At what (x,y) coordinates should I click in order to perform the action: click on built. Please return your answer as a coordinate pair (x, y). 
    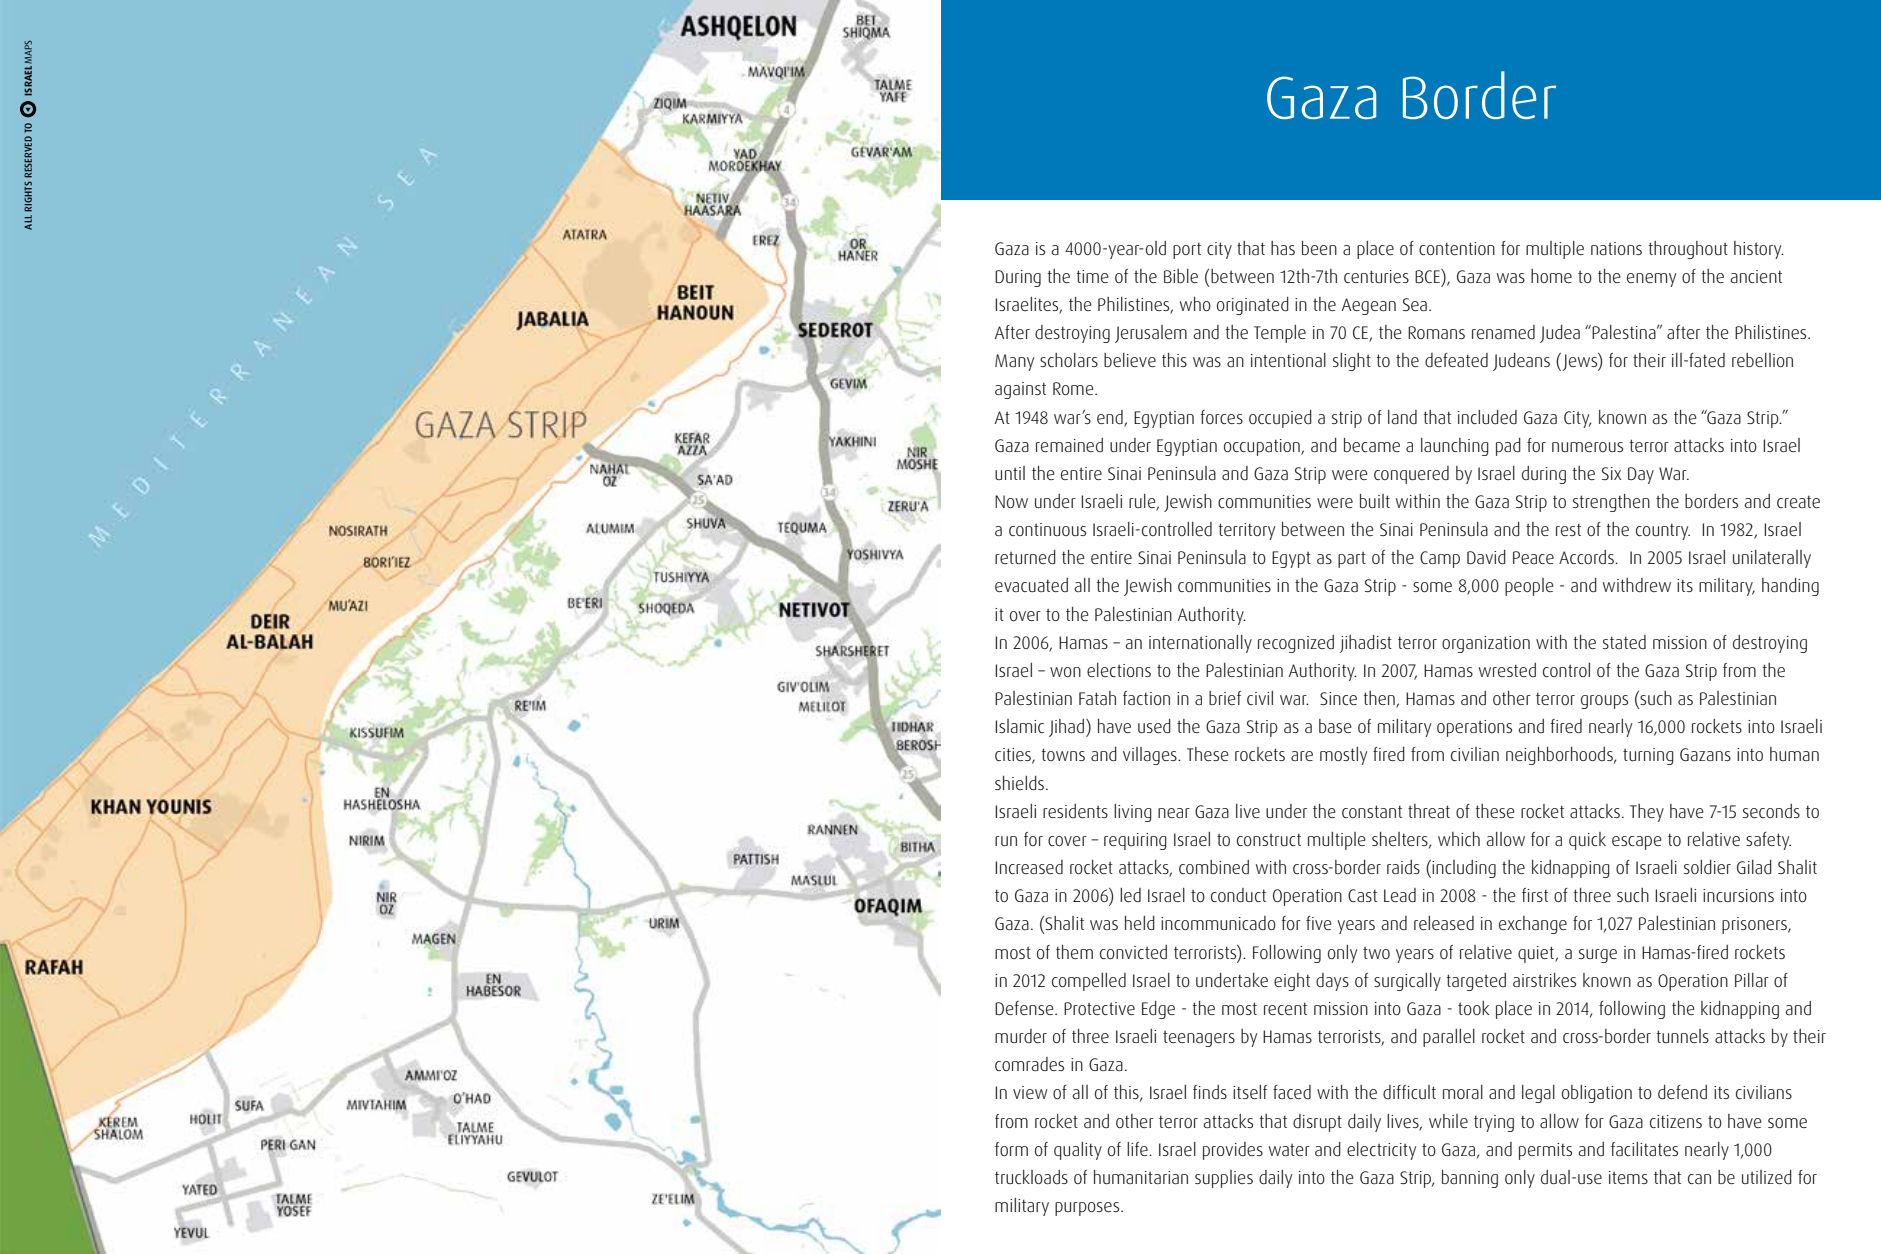
    Looking at the image, I should click on (1375, 501).
